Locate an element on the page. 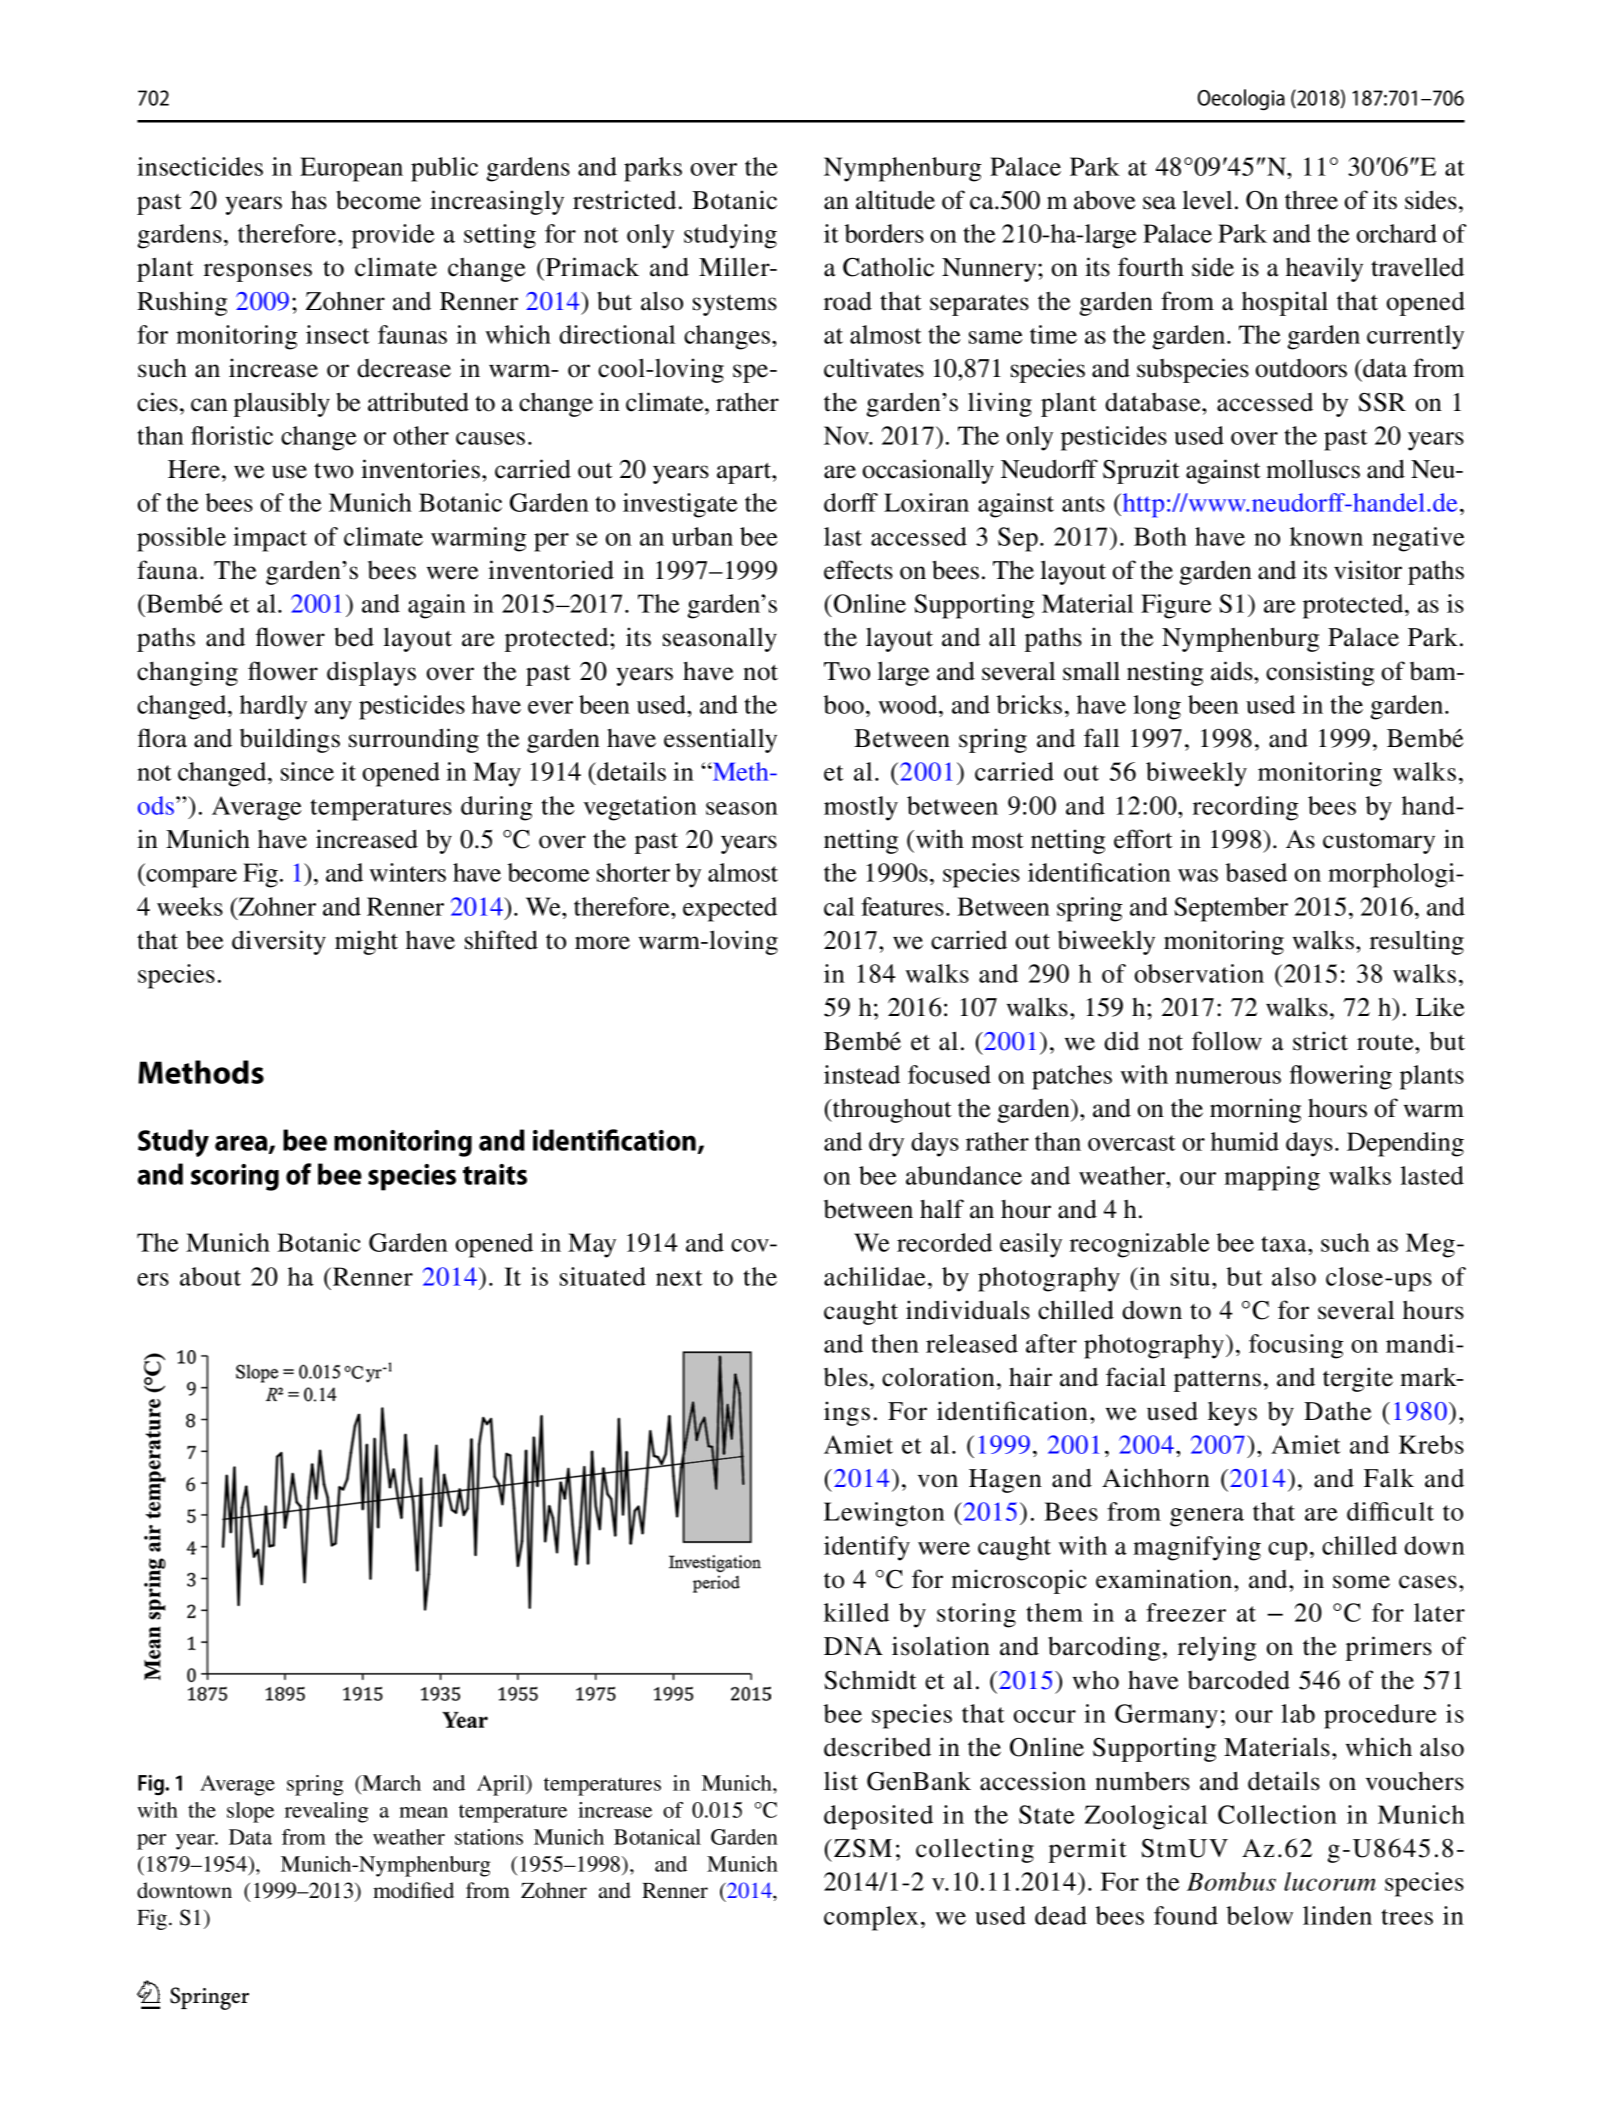  altitude is located at coordinates (895, 200).
